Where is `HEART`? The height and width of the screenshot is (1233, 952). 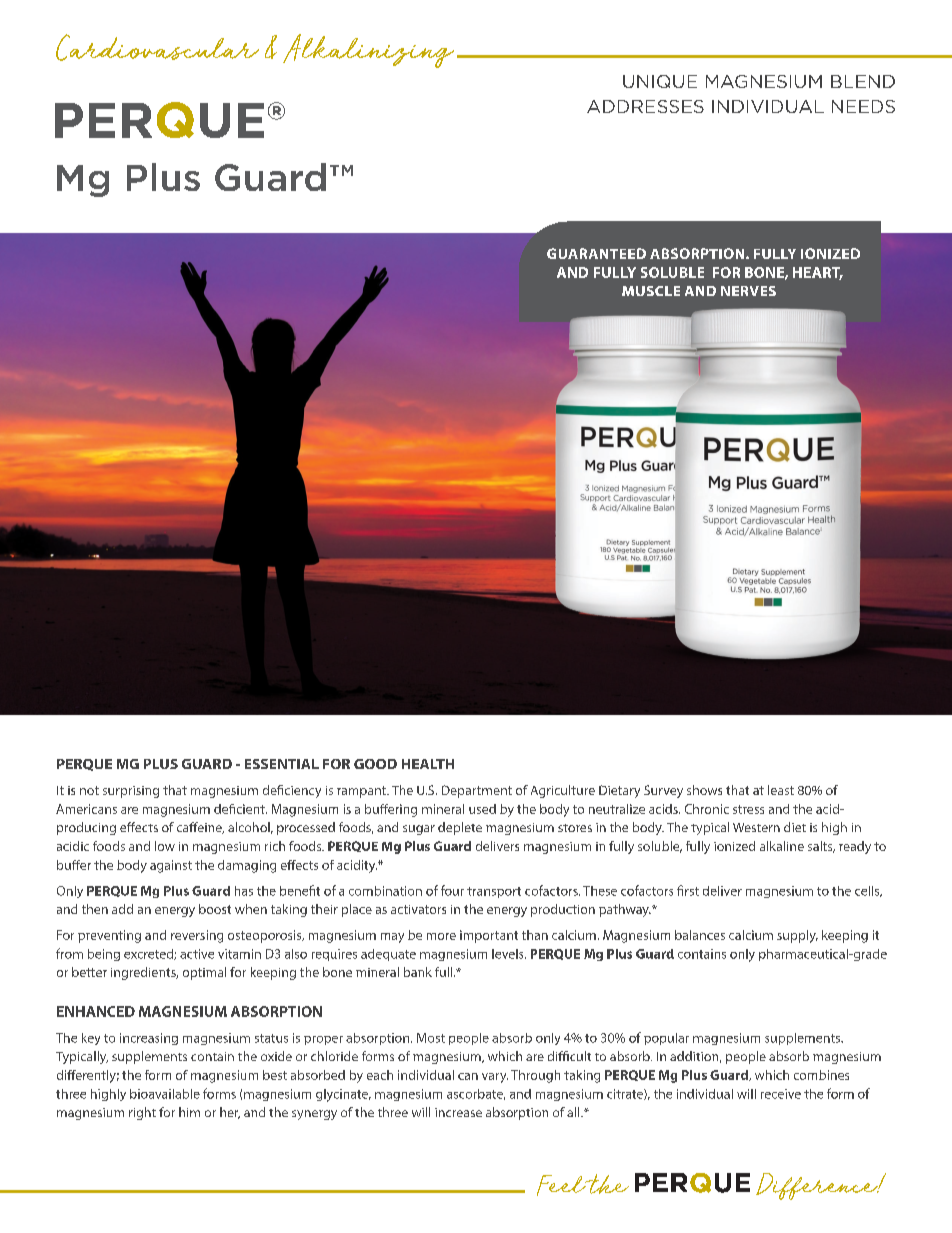
HEART is located at coordinates (818, 273).
